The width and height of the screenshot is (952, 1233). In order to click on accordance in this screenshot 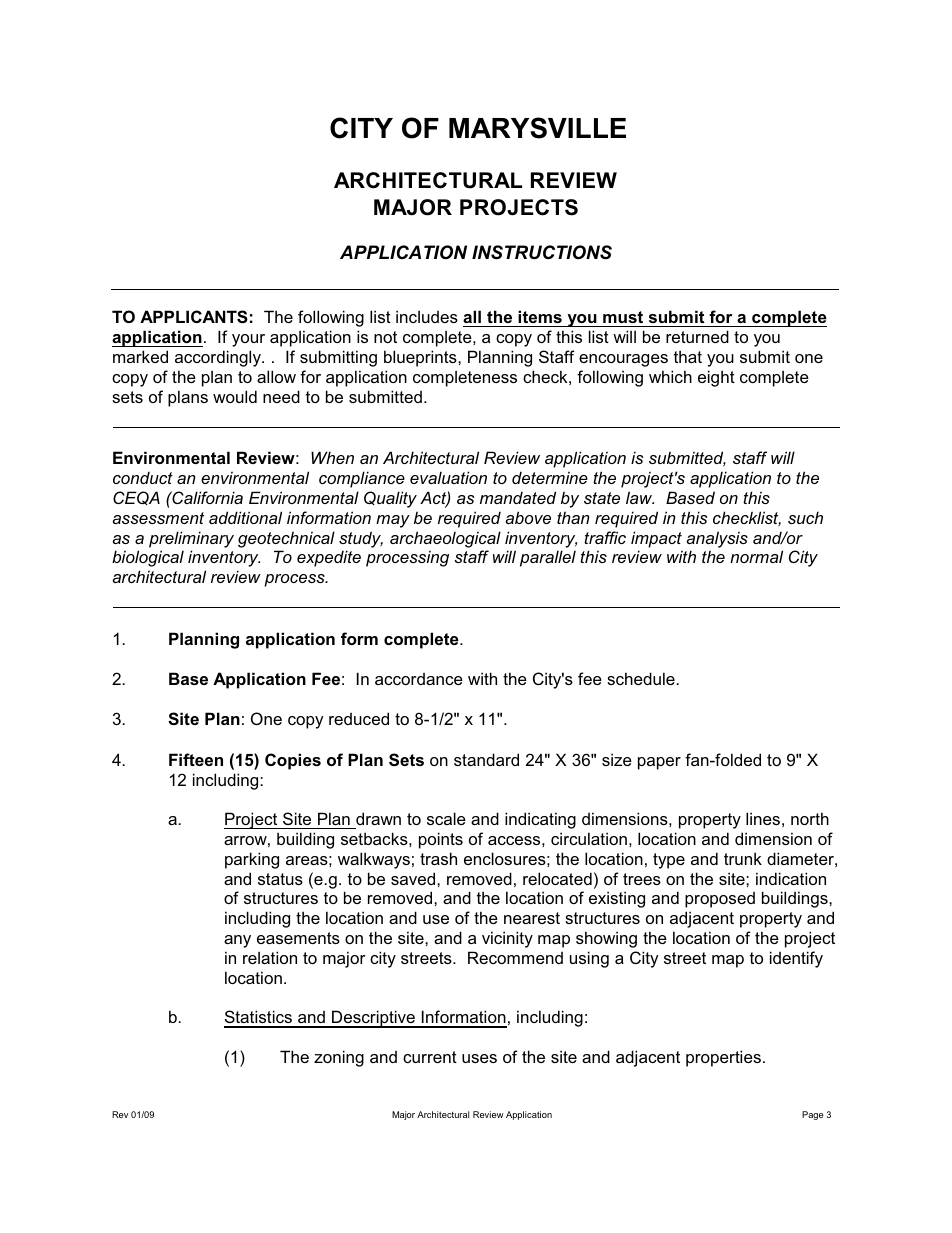, I will do `click(419, 679)`.
